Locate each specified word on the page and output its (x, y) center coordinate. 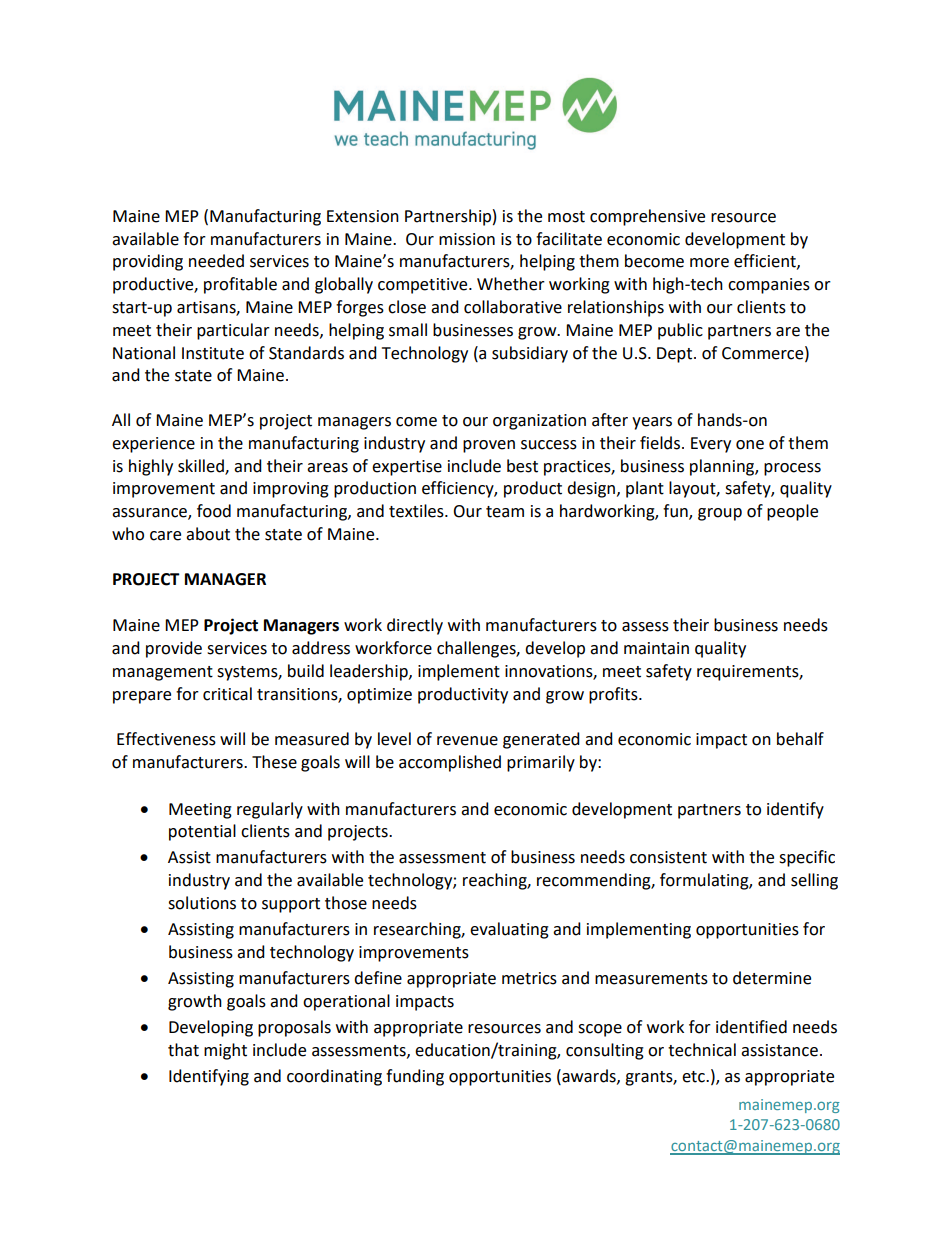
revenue (467, 741)
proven (489, 446)
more (709, 263)
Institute (213, 353)
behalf (800, 739)
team (505, 512)
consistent (668, 857)
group (720, 514)
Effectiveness (166, 739)
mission (467, 239)
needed (216, 261)
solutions (202, 903)
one (750, 445)
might (225, 1051)
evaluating (509, 930)
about (208, 534)
